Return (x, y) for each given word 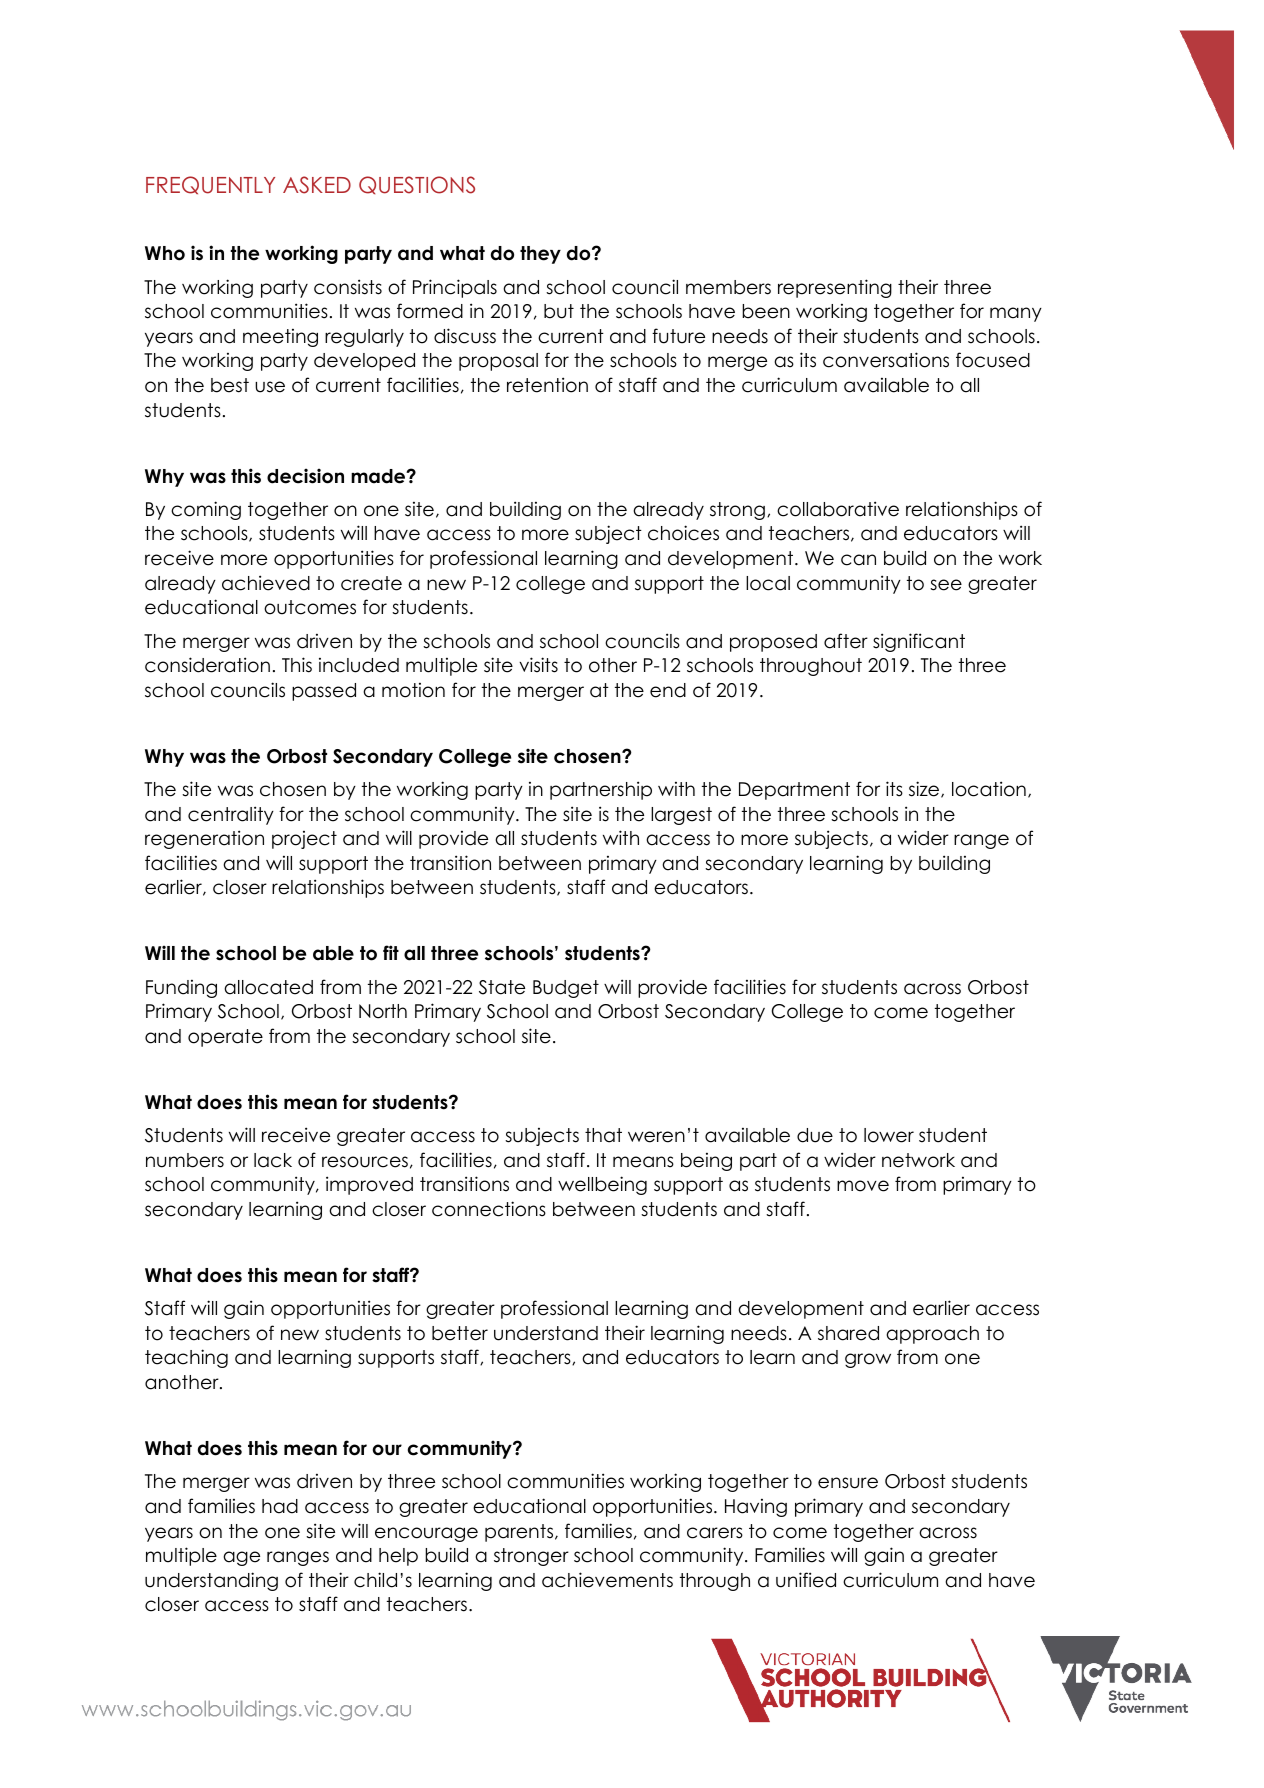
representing (835, 288)
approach (932, 1335)
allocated (268, 987)
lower (889, 1135)
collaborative (838, 509)
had (280, 1506)
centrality (231, 815)
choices (683, 533)
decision (305, 476)
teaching (186, 1358)
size (925, 789)
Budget (566, 989)
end (668, 690)
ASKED (317, 185)
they (540, 255)
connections (489, 1209)
